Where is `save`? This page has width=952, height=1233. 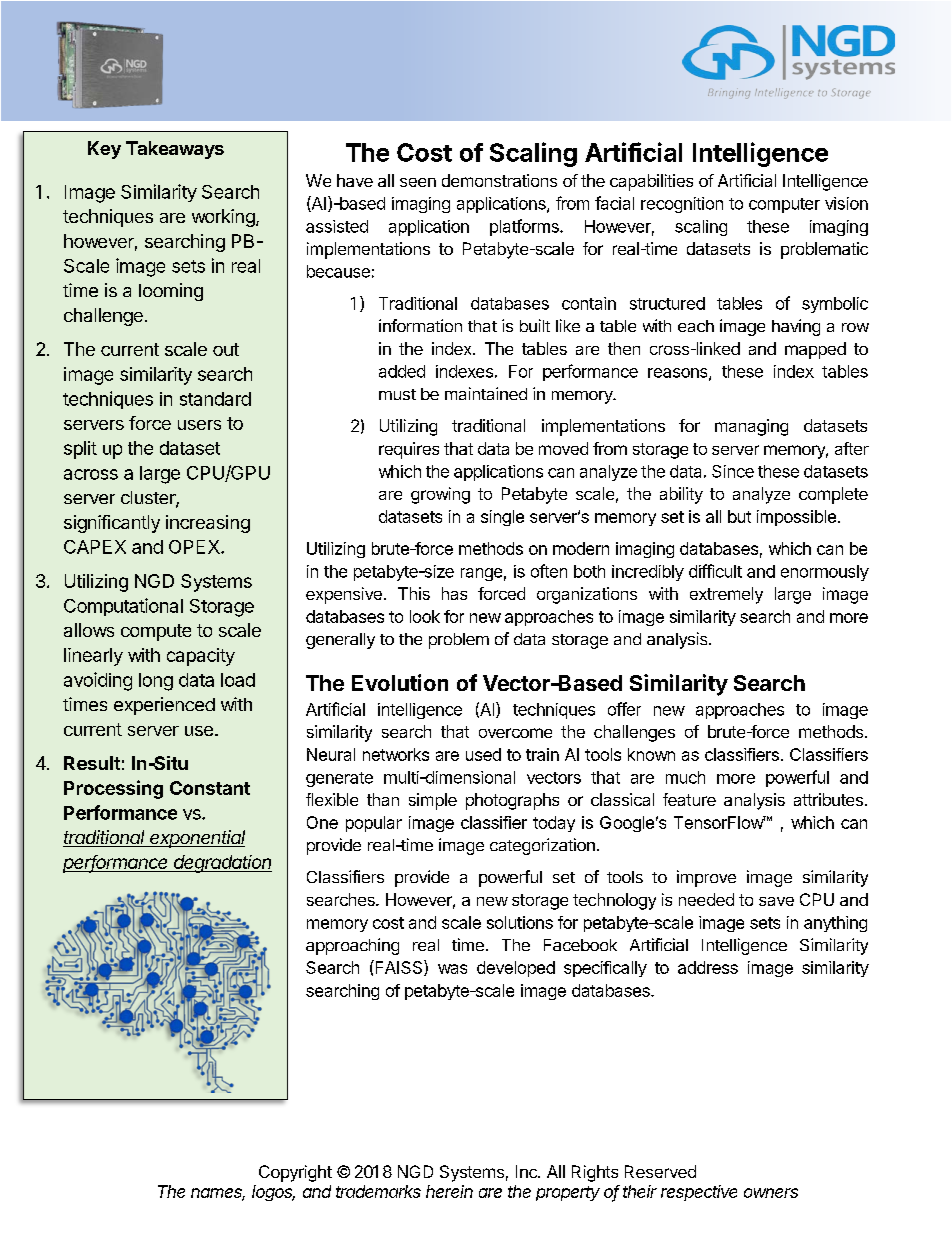
save is located at coordinates (776, 901).
